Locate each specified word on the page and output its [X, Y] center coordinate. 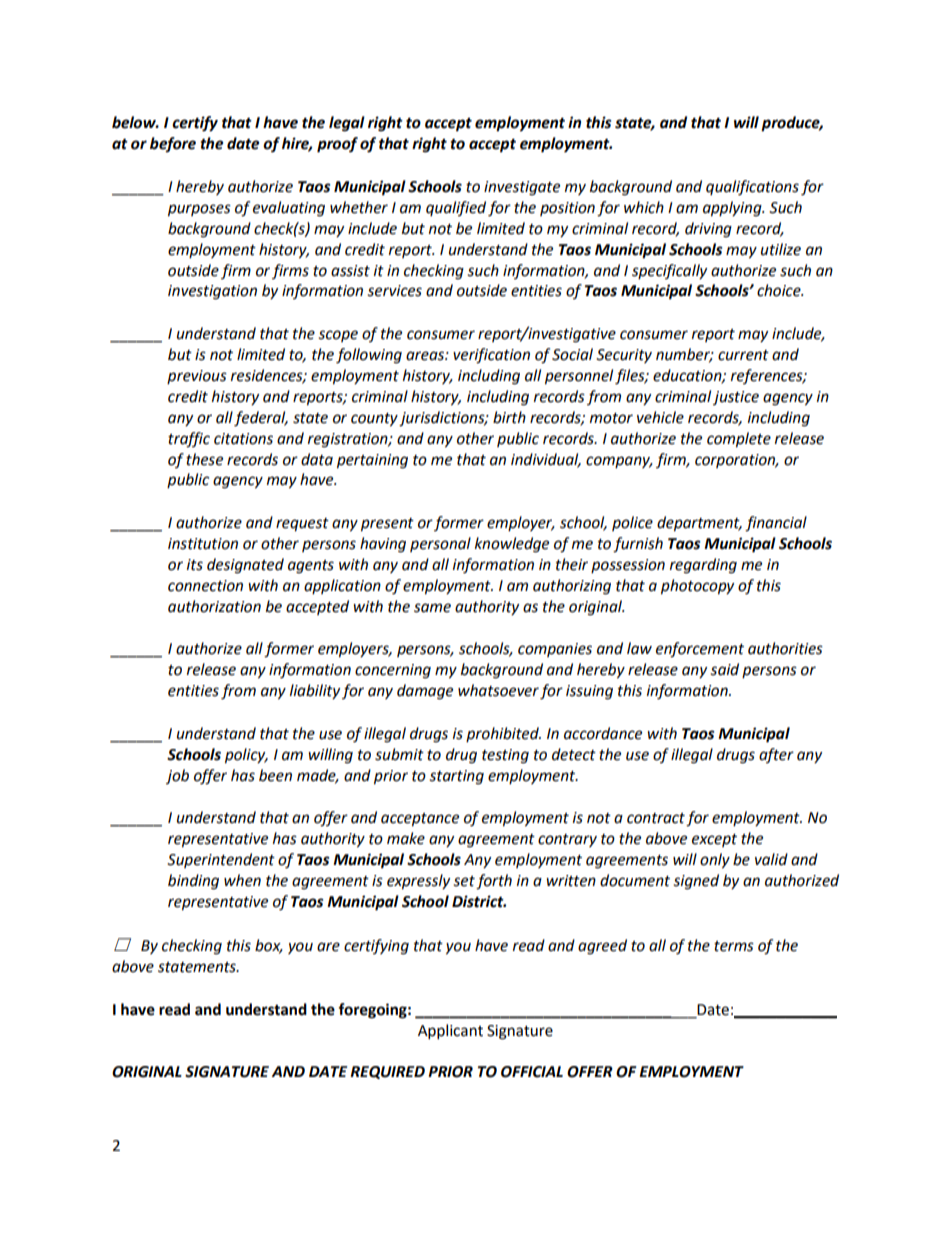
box [269, 946]
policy [246, 756]
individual [546, 460]
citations [243, 439]
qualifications [752, 188]
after [776, 755]
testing [505, 756]
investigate [522, 188]
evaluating [289, 209]
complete [739, 440]
